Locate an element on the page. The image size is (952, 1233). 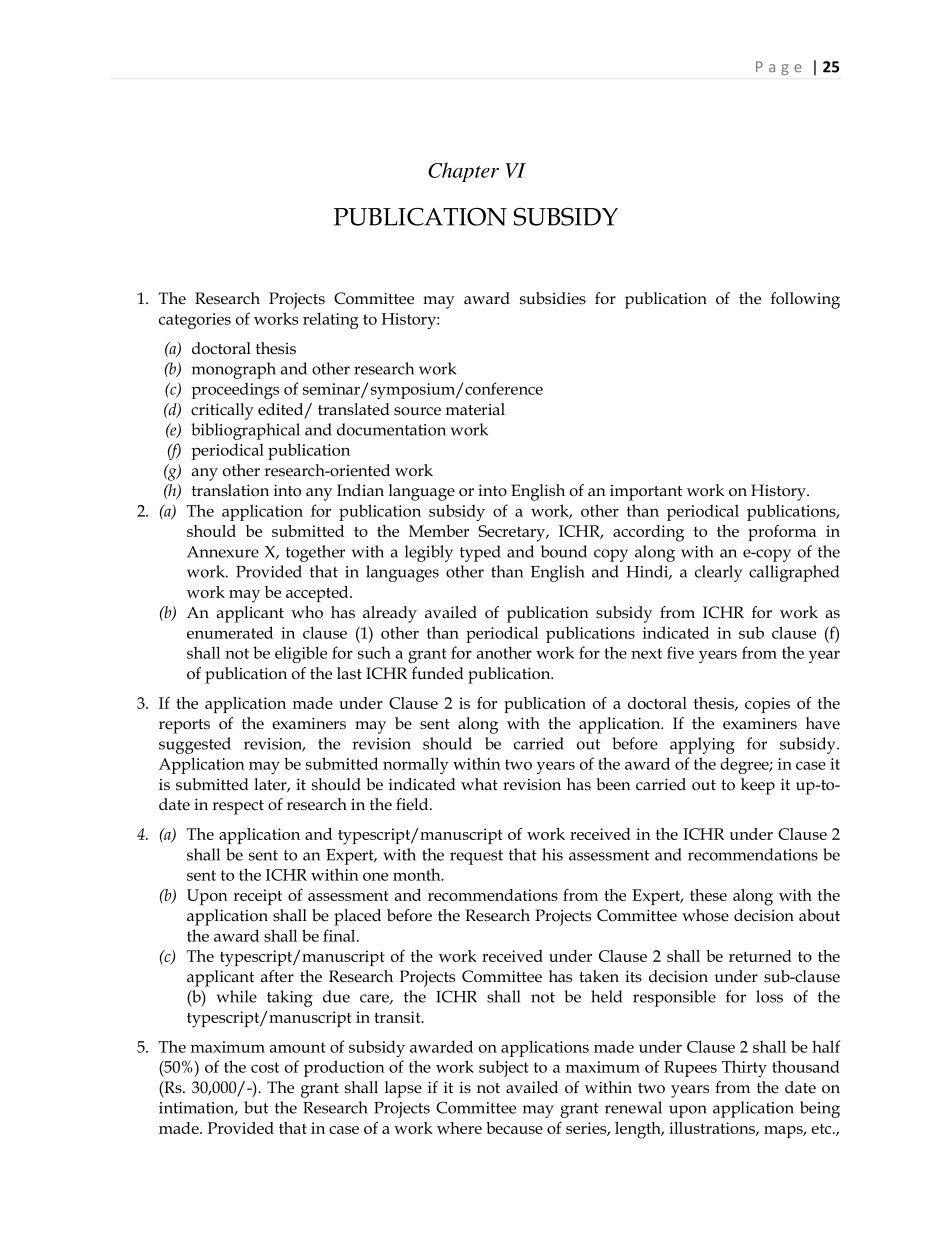
Secretary is located at coordinates (513, 533).
